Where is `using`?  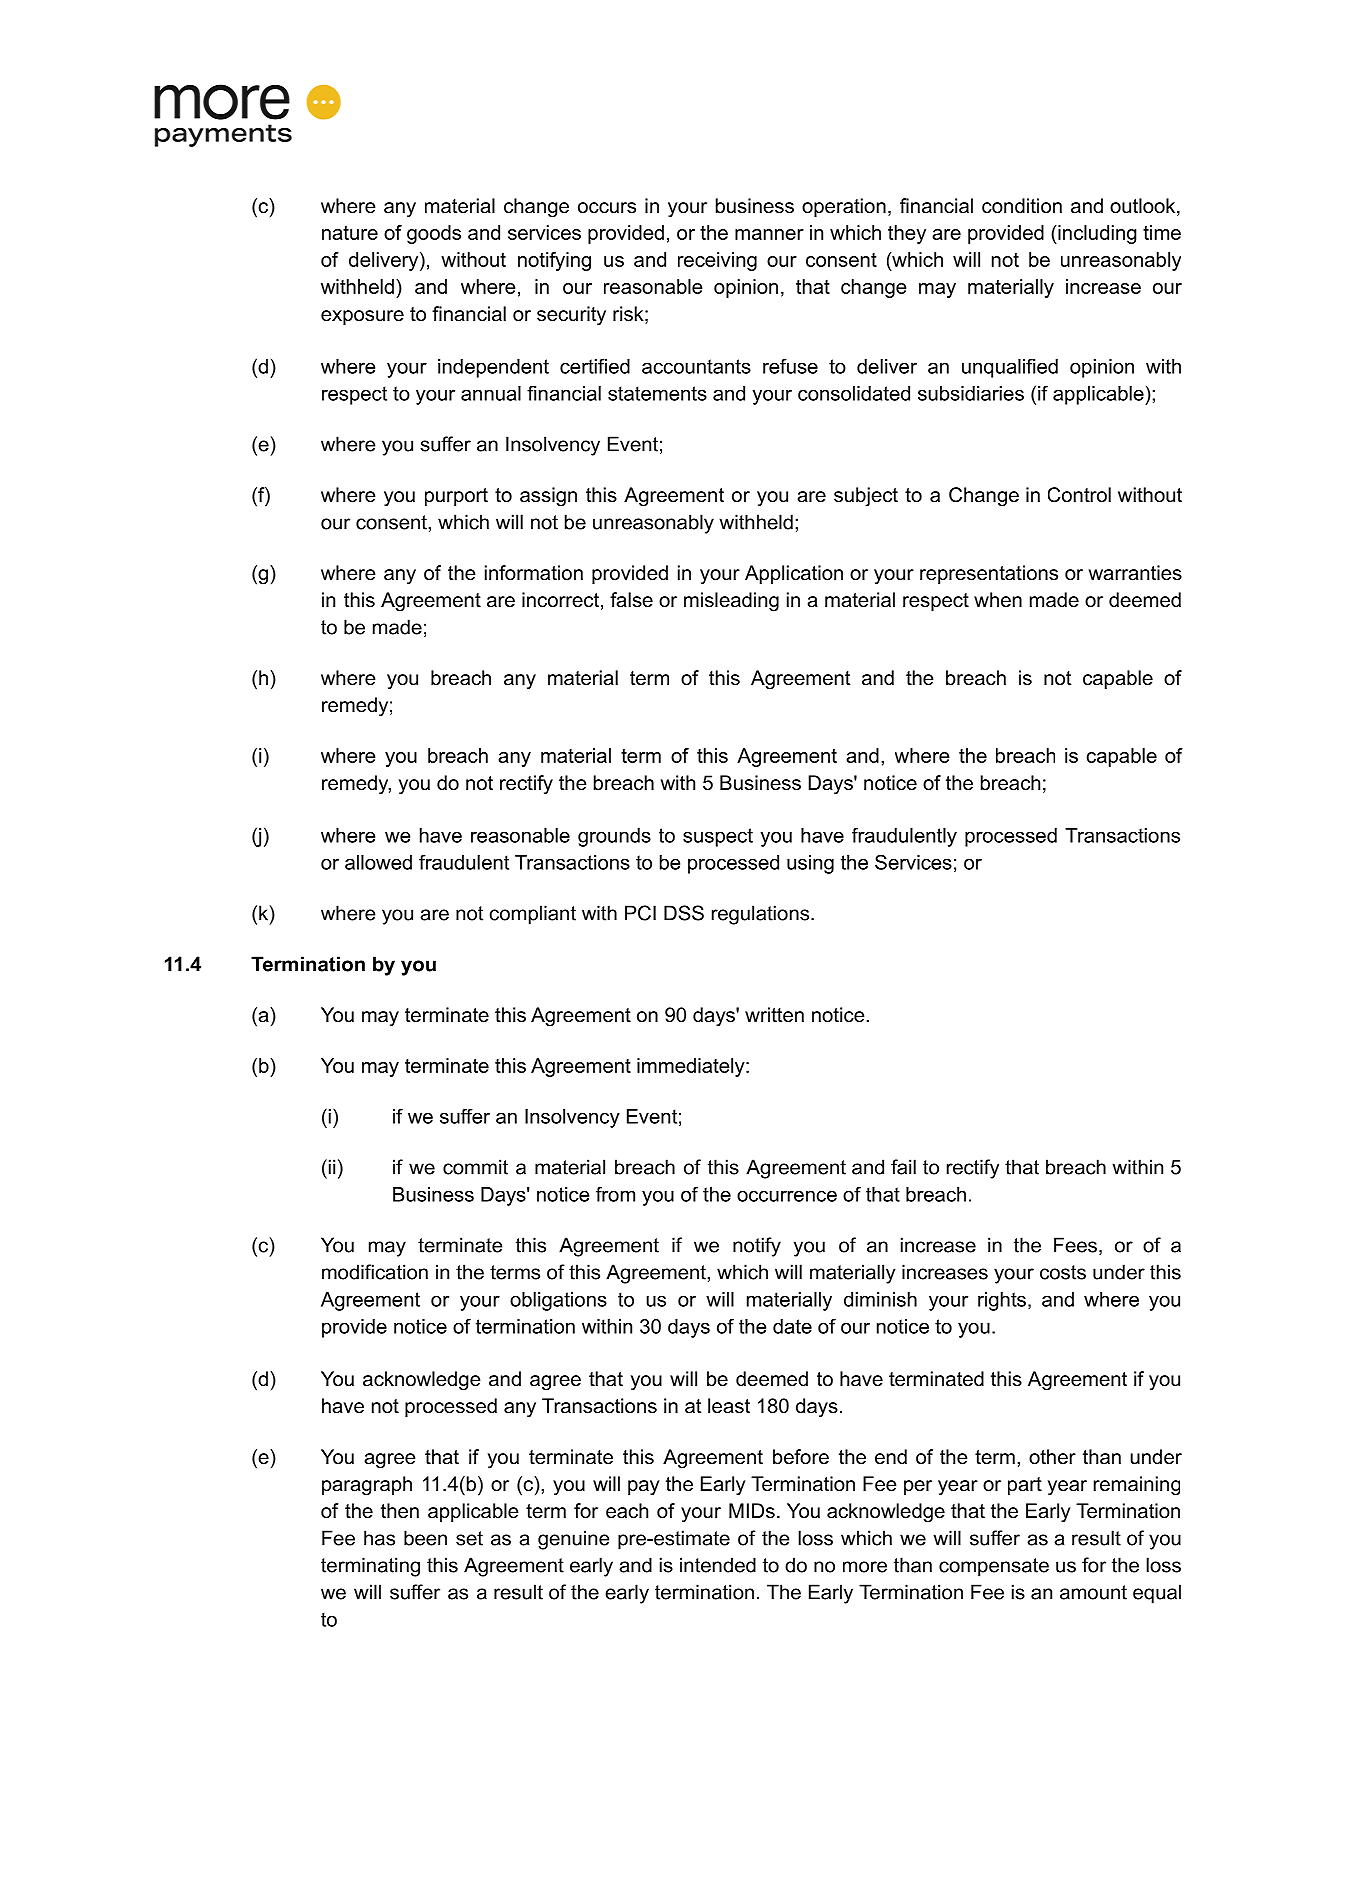 using is located at coordinates (810, 864).
